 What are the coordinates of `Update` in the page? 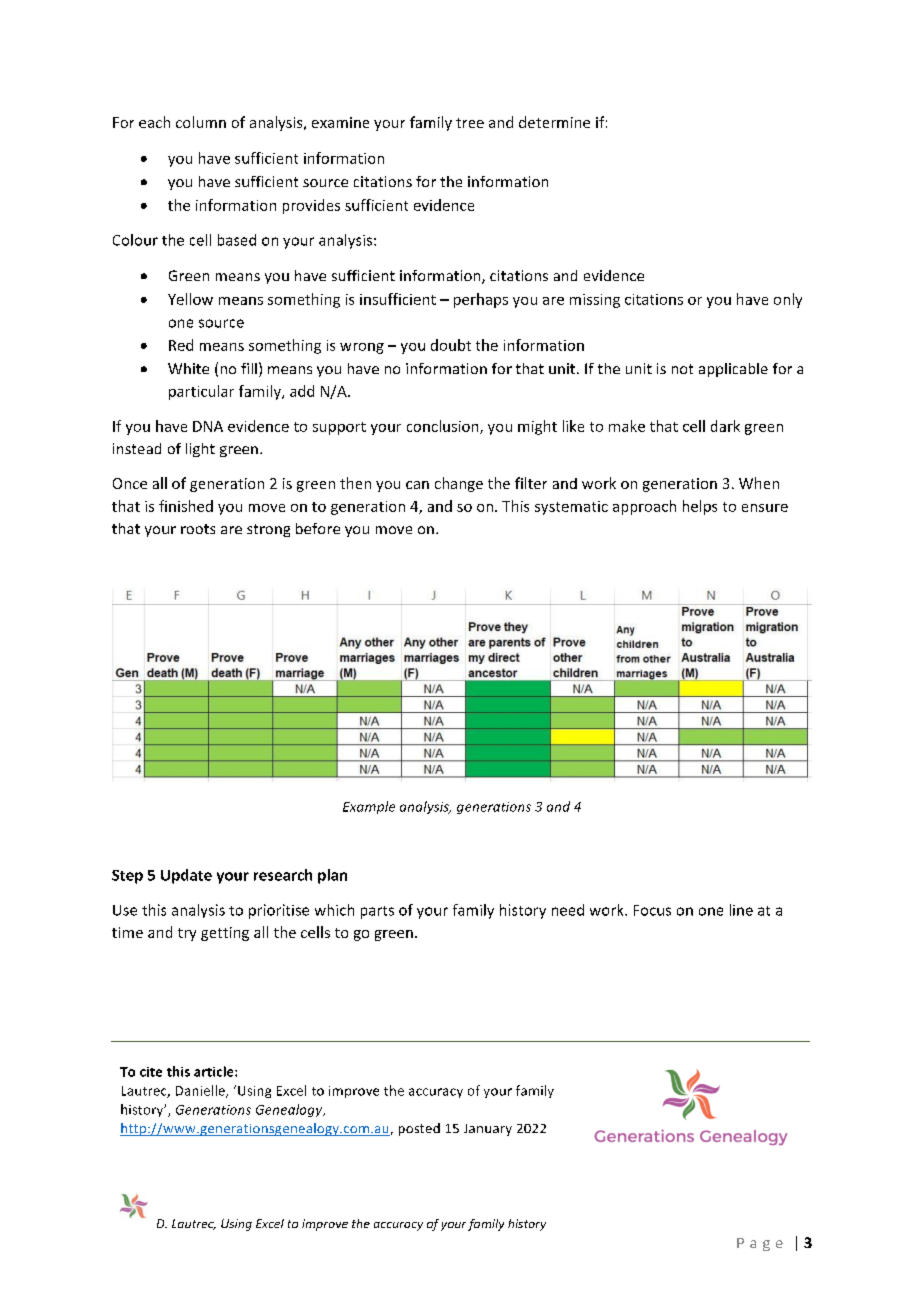 It's located at (186, 876).
